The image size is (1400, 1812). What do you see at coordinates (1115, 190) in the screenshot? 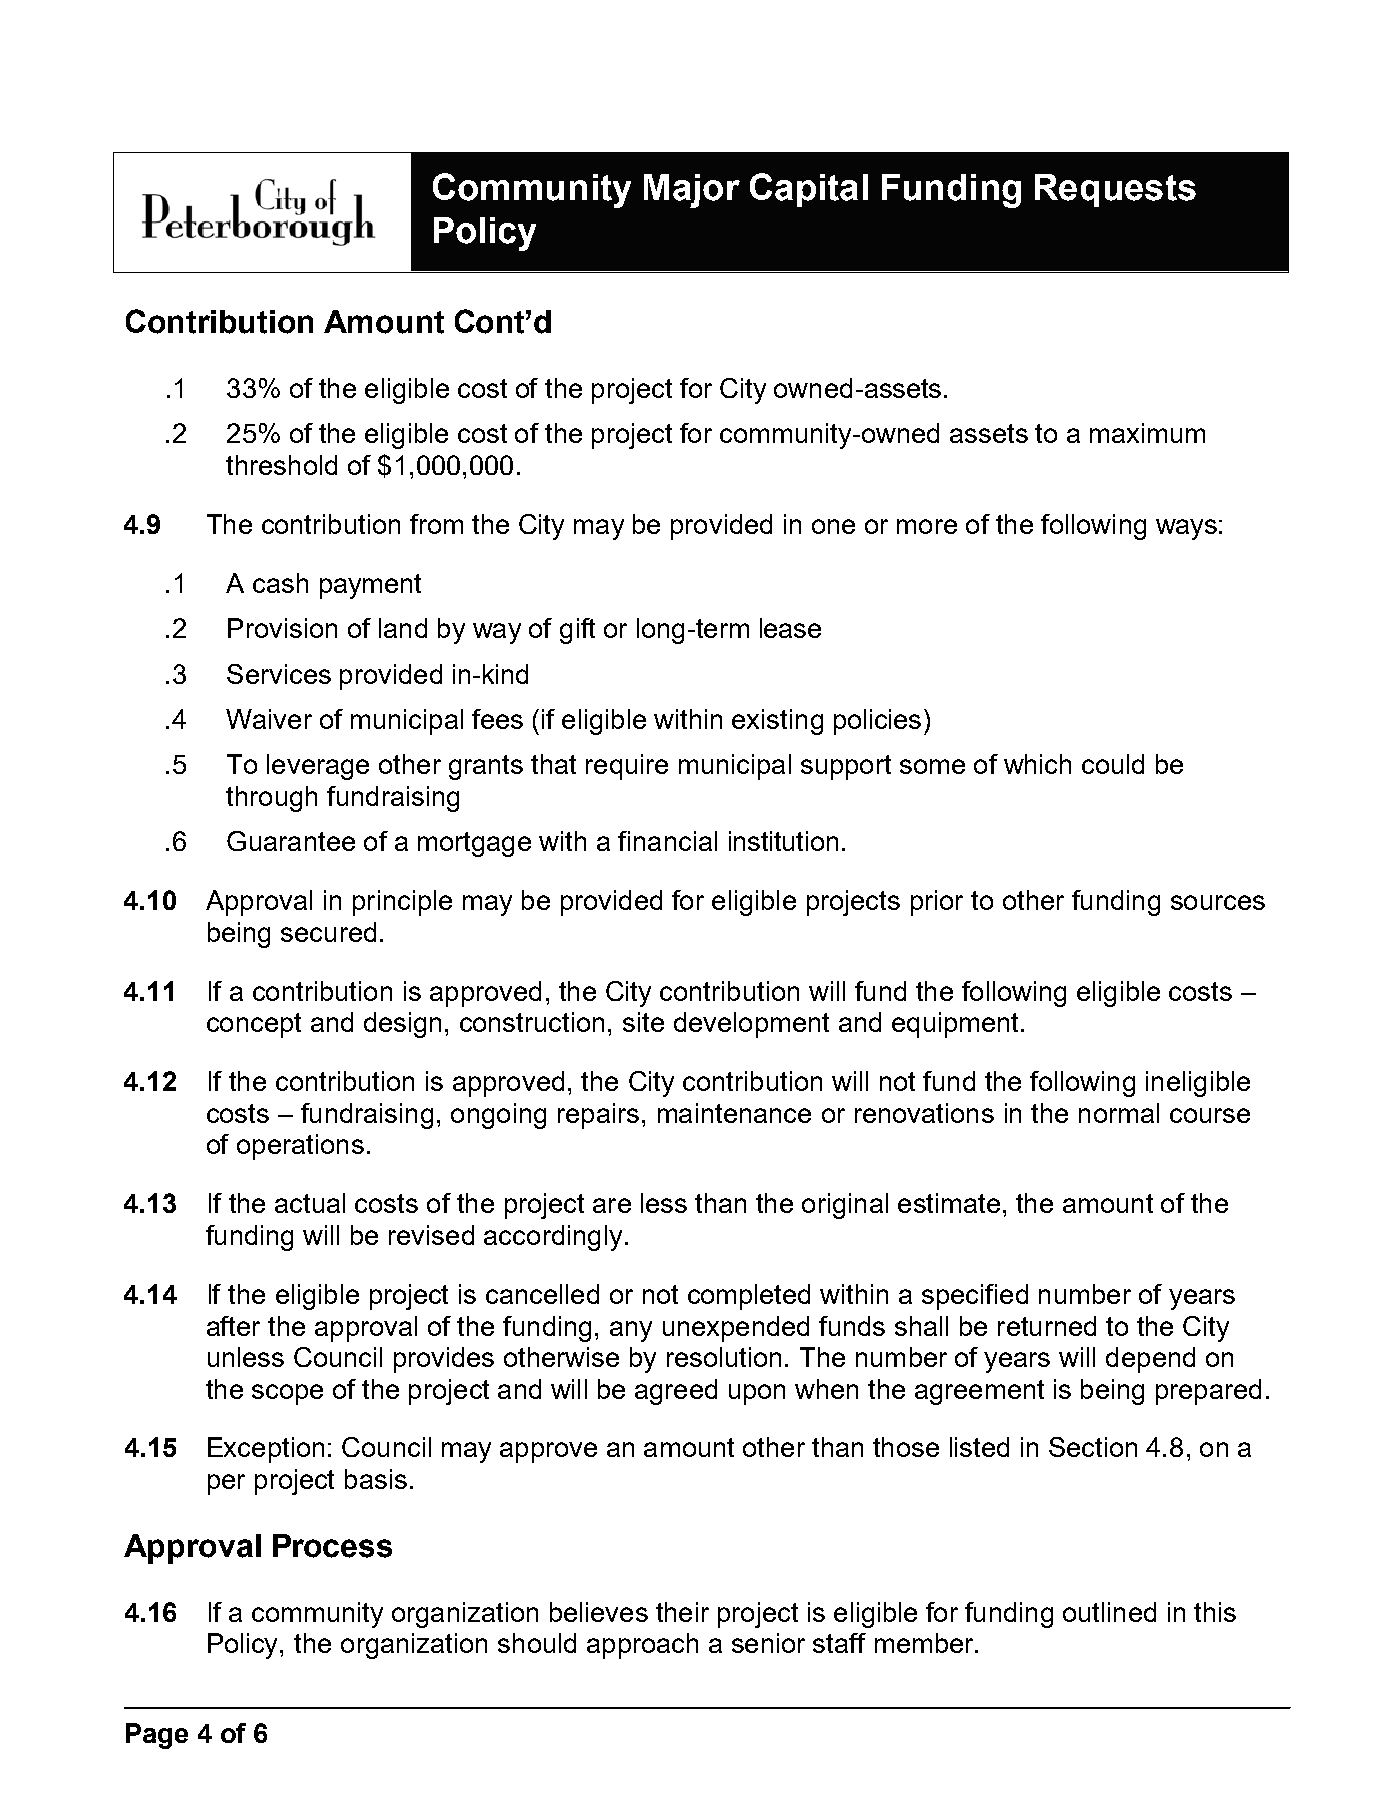
I see `Requests` at bounding box center [1115, 190].
